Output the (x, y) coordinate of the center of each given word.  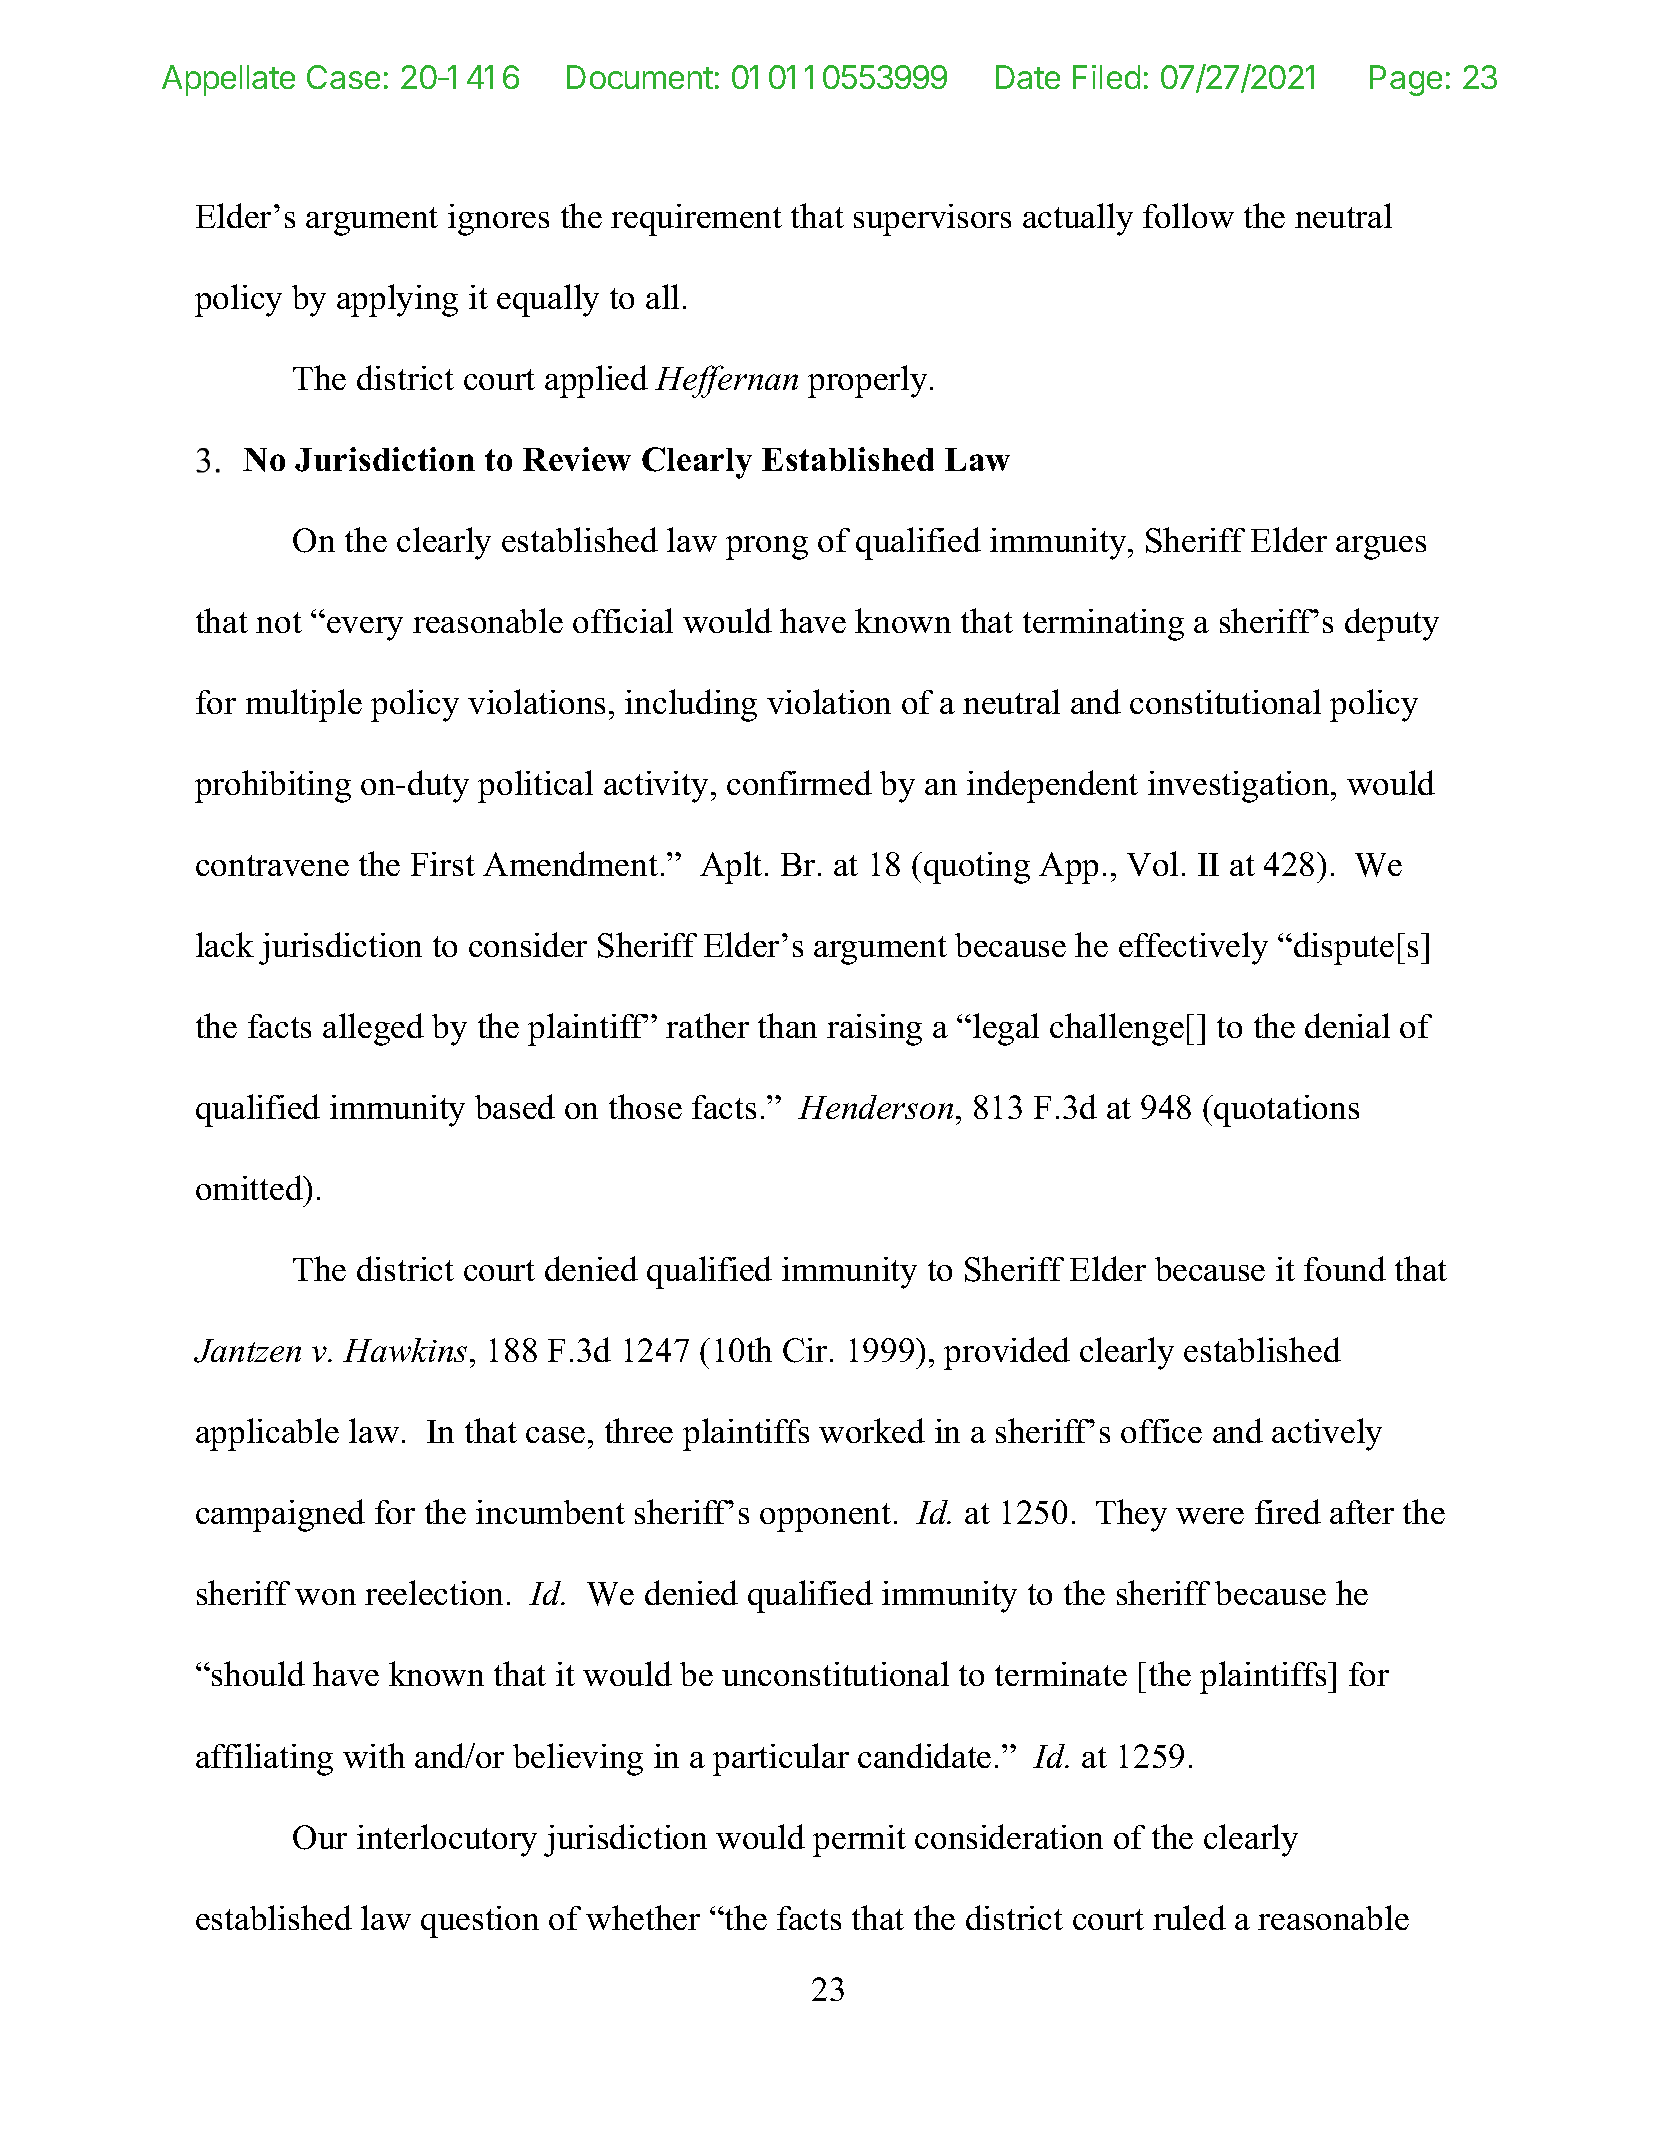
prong (767, 548)
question (480, 1922)
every (365, 629)
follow (1188, 215)
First (443, 864)
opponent (825, 1517)
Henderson (875, 1107)
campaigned (280, 1515)
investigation (1240, 787)
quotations (1286, 1111)
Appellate (228, 80)
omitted (250, 1187)
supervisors (932, 220)
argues (1381, 548)
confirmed (799, 782)
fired (1288, 1511)
